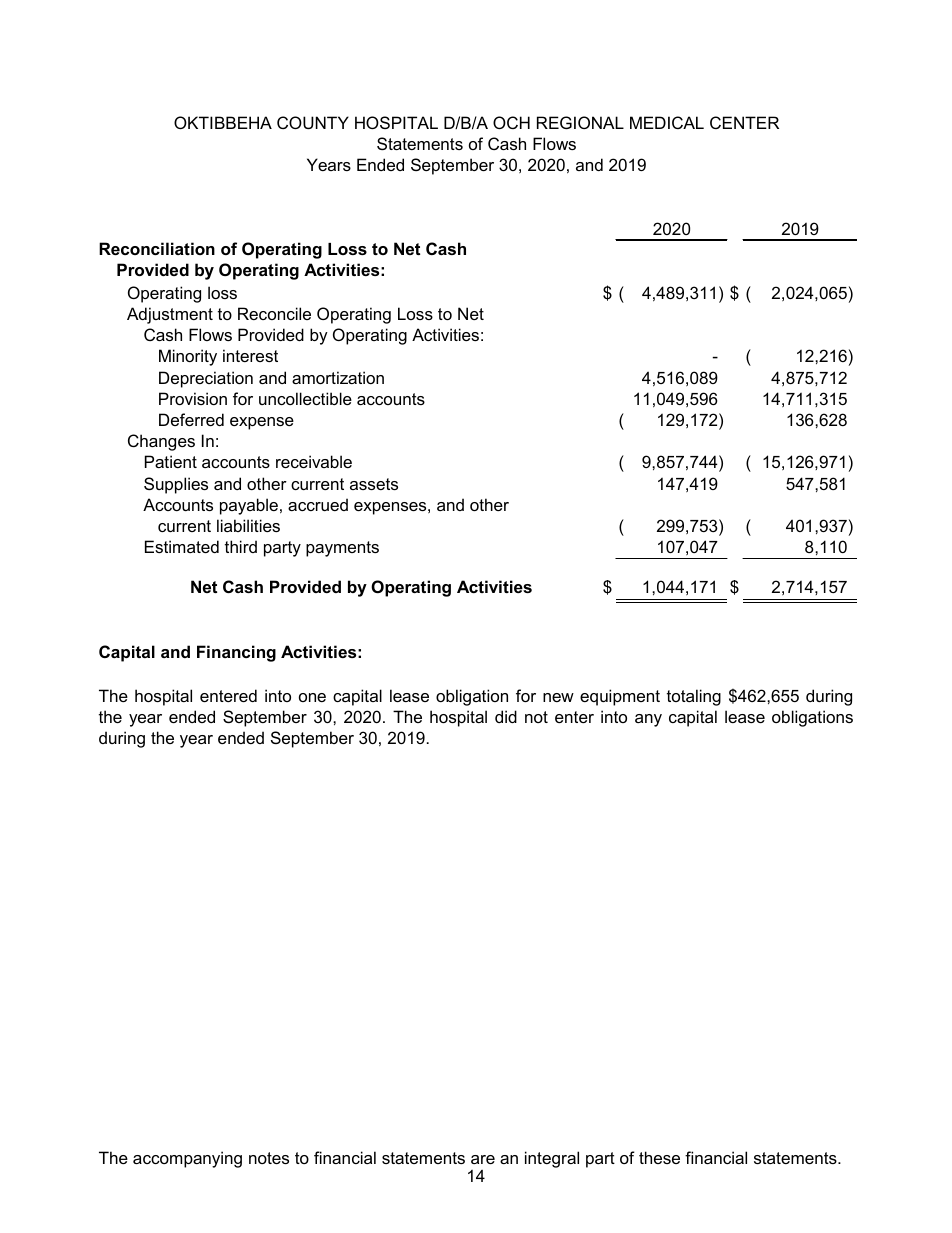  I want to click on assets, so click(374, 484).
